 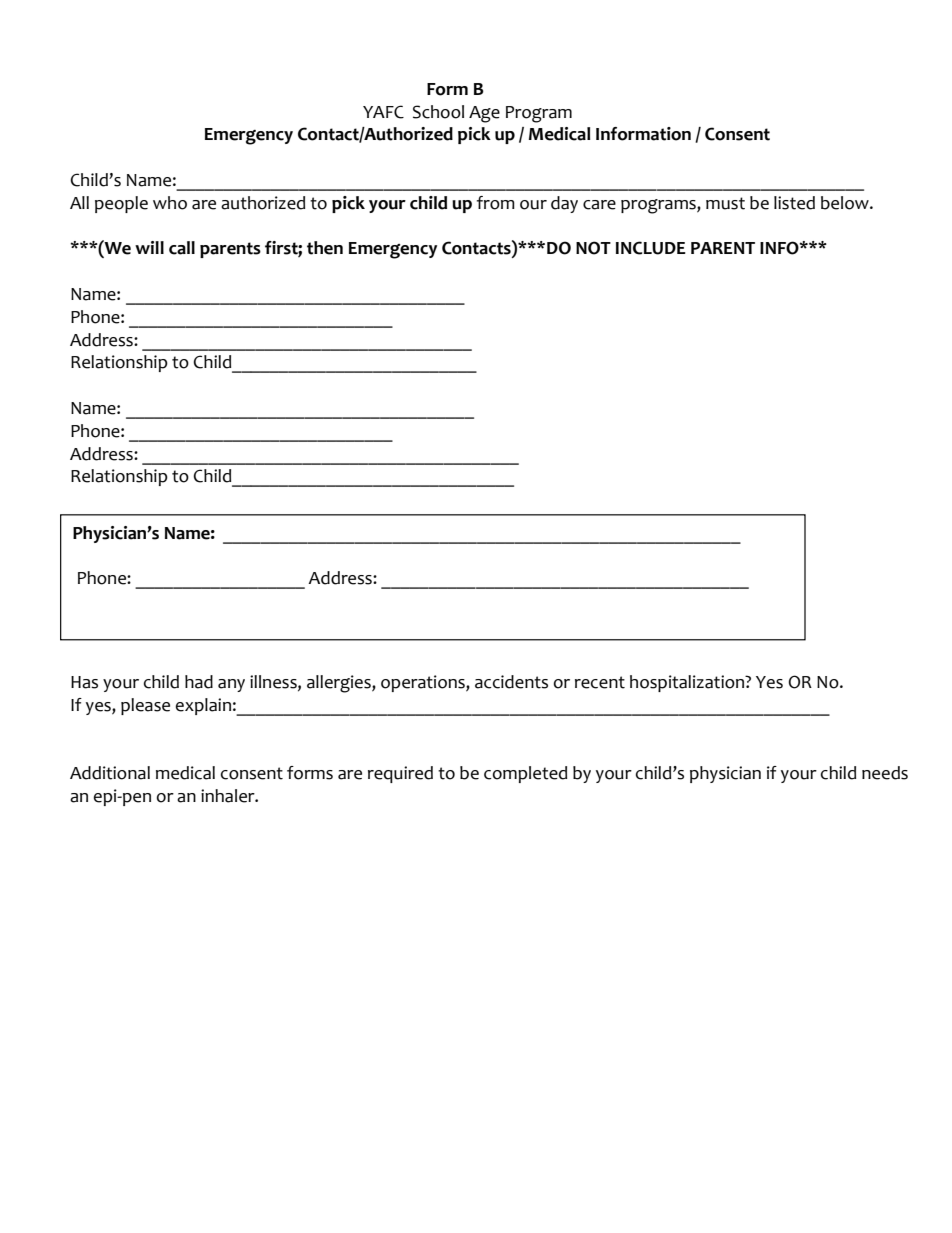 I want to click on NOT, so click(x=593, y=248).
